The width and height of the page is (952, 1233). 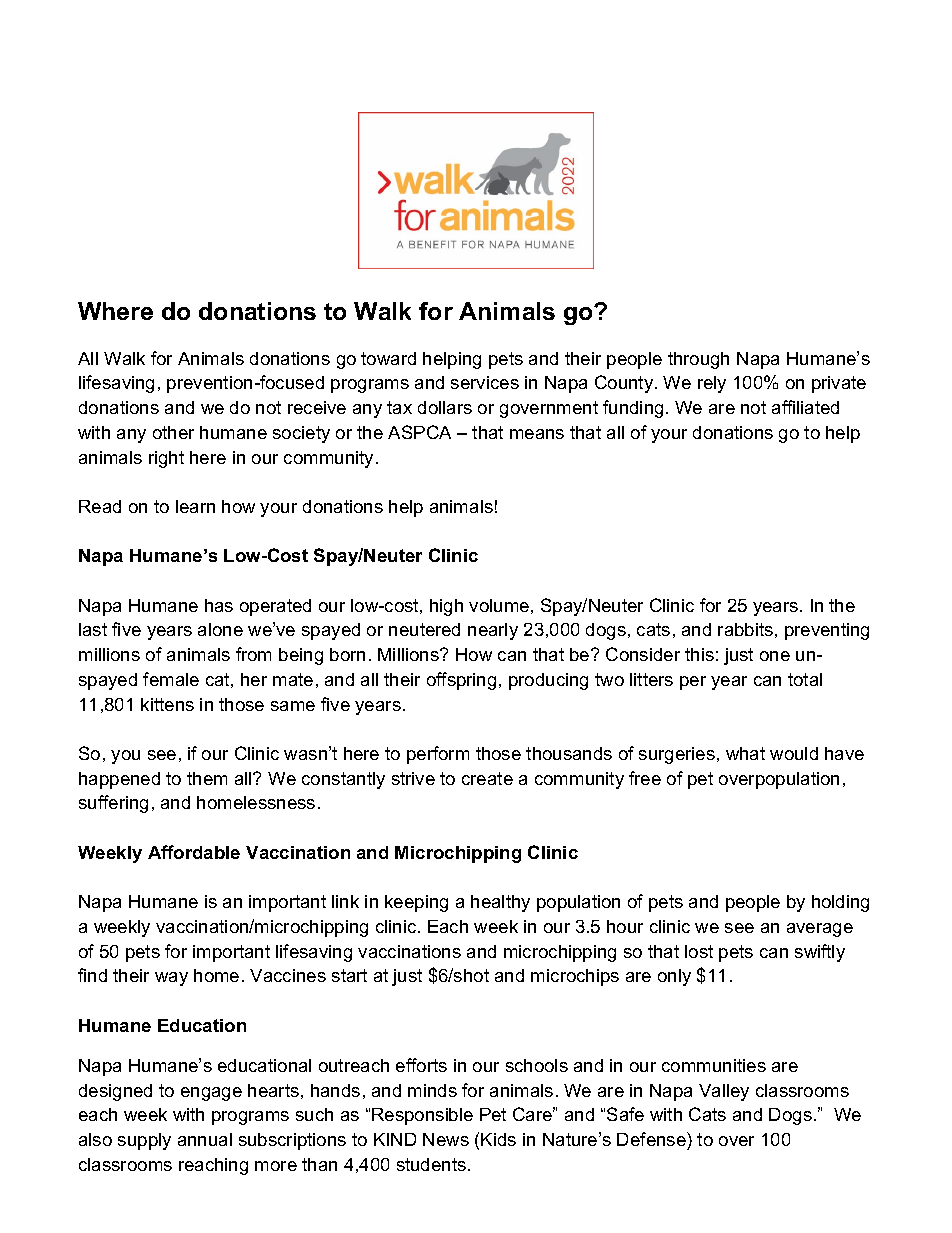 What do you see at coordinates (438, 755) in the page?
I see `perform` at bounding box center [438, 755].
